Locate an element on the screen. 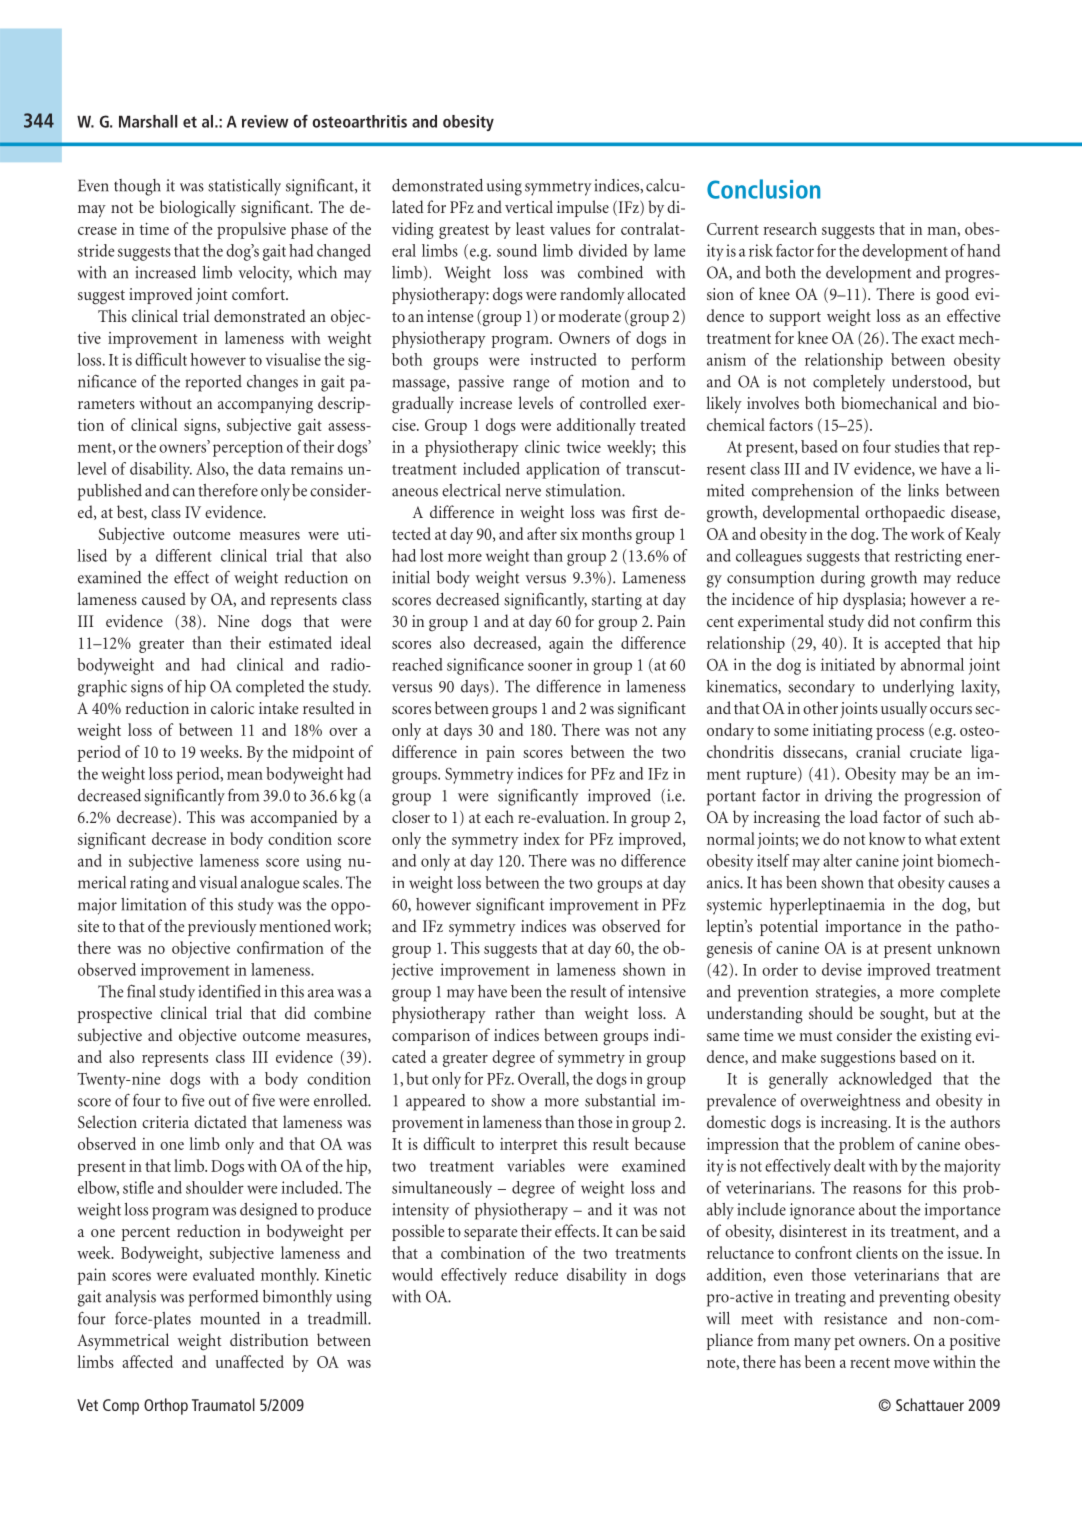  alter is located at coordinates (837, 860).
